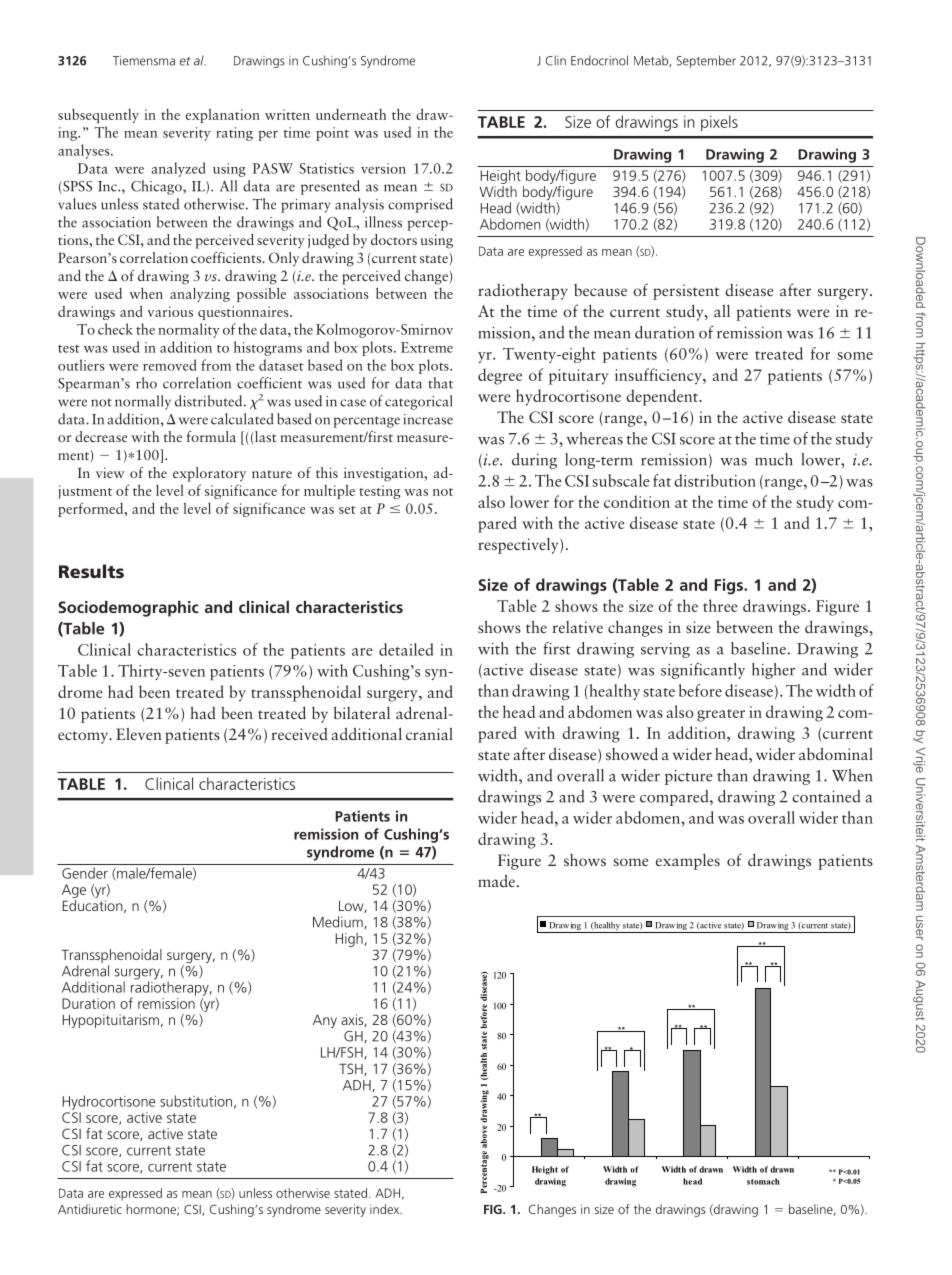 This screenshot has width=952, height=1275. Describe the element at coordinates (351, 114) in the screenshot. I see `underneath` at that location.
